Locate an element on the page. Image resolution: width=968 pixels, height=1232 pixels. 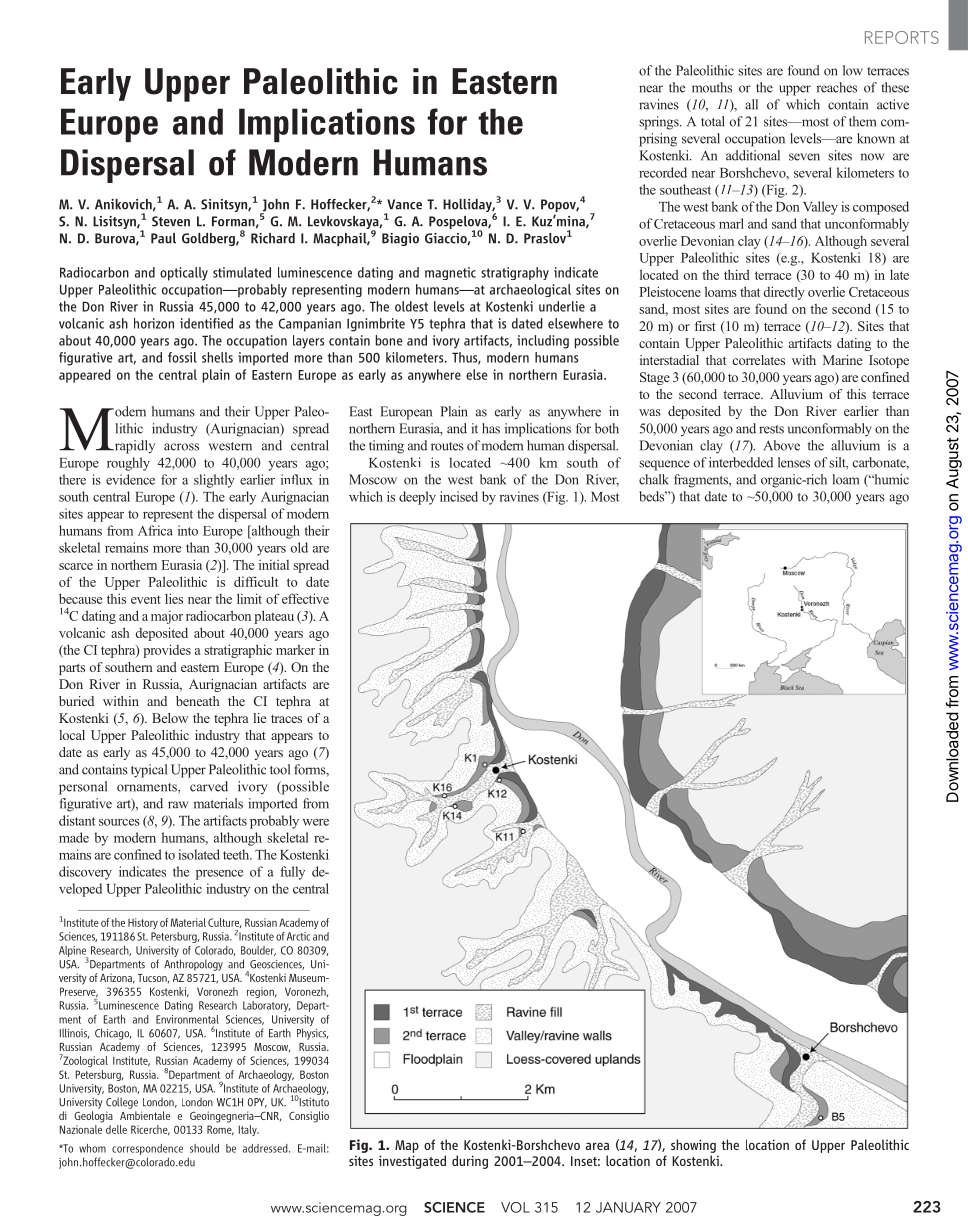
correspondence is located at coordinates (147, 1149).
